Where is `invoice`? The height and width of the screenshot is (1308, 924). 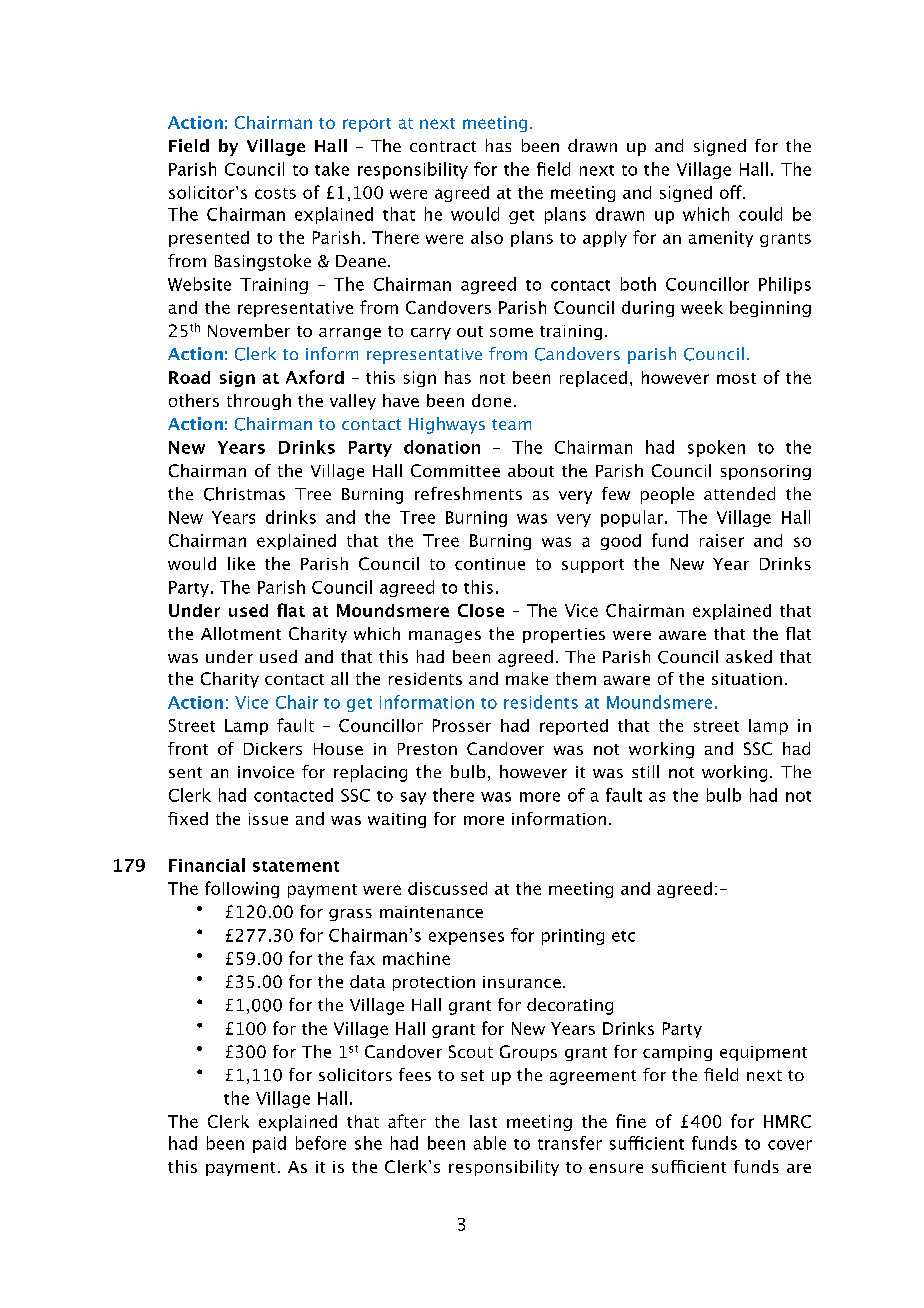 invoice is located at coordinates (266, 772).
